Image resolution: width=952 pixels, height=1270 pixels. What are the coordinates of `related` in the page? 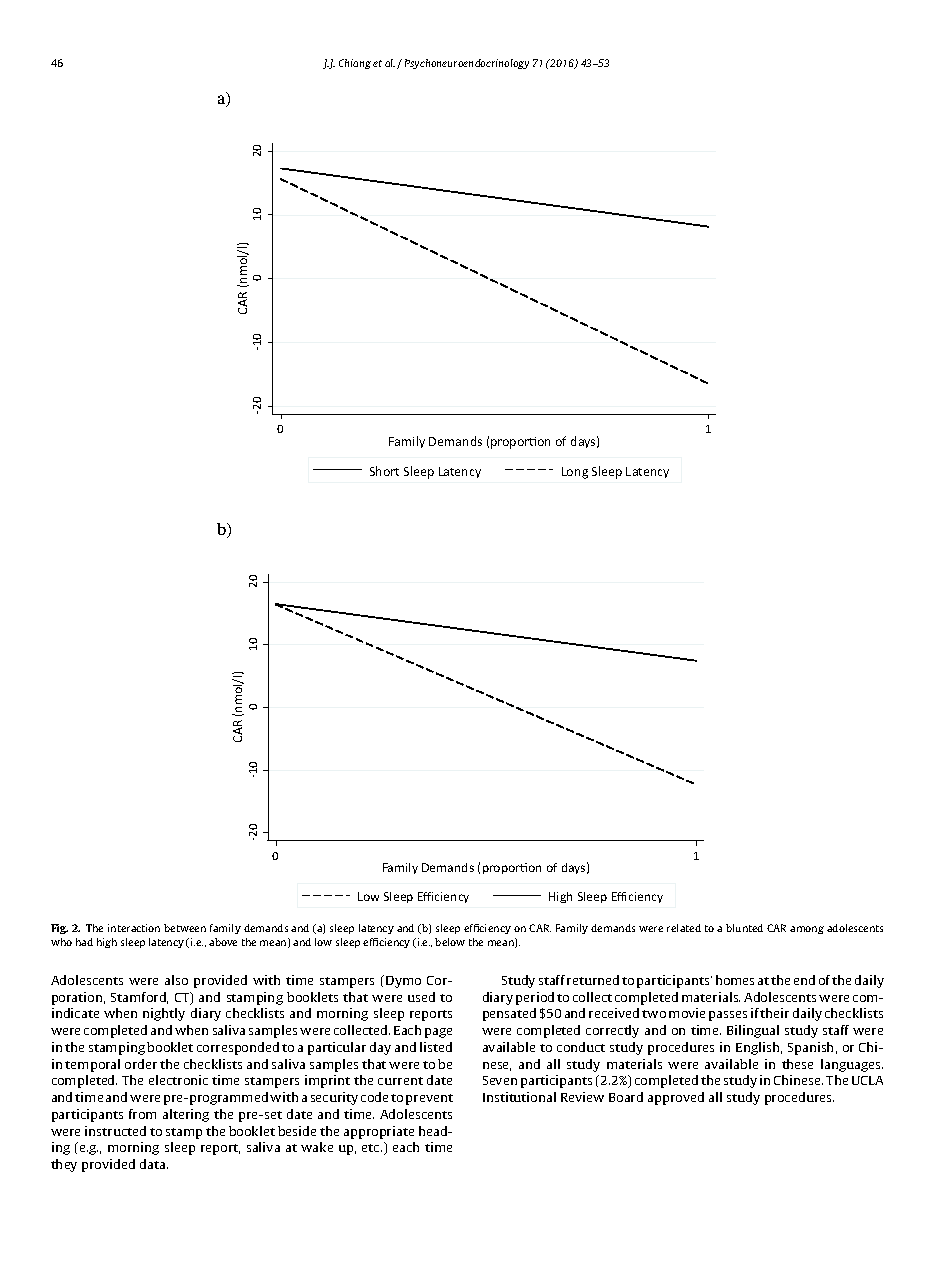 It's located at (684, 928).
